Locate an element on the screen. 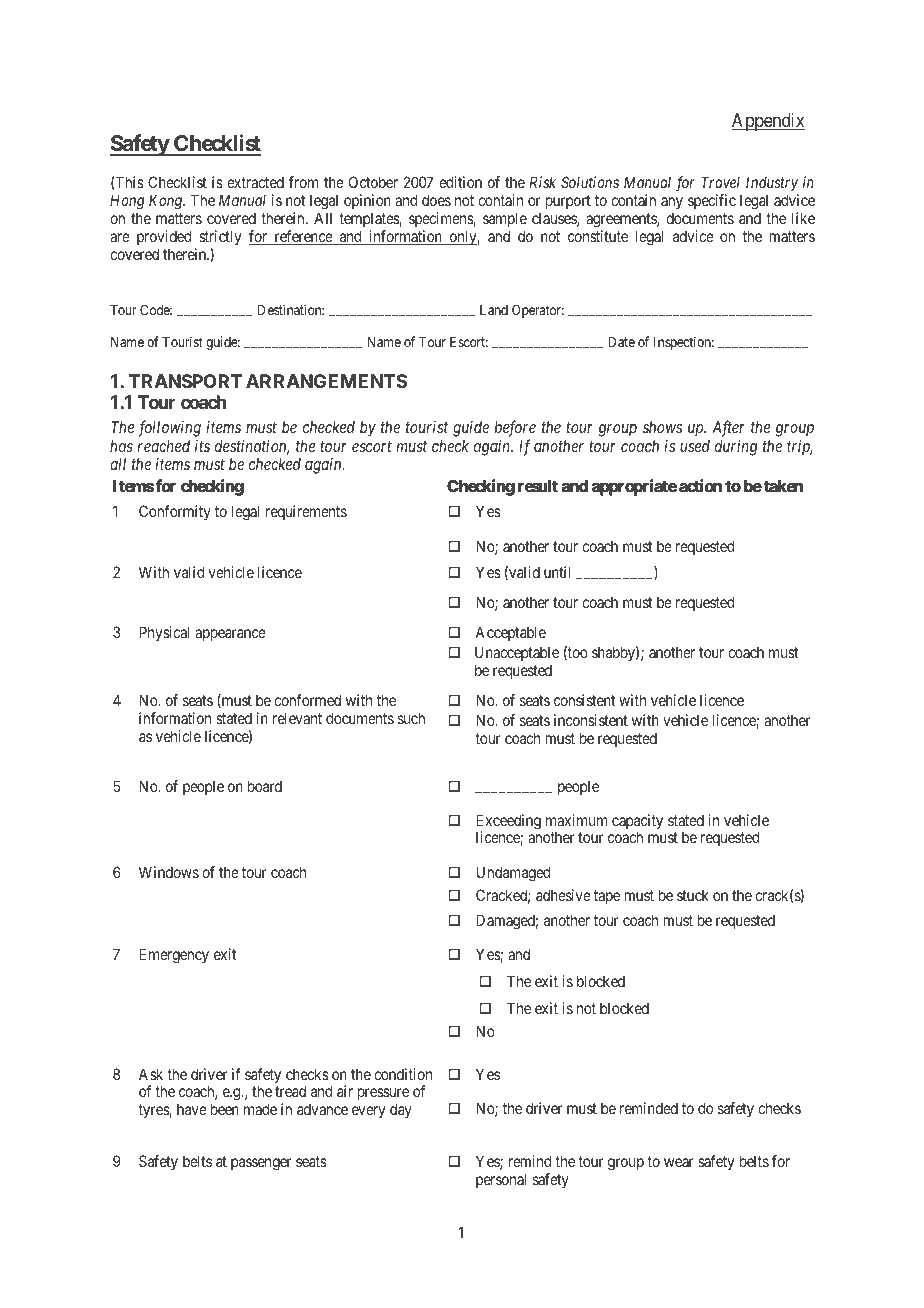  wear is located at coordinates (679, 1162).
